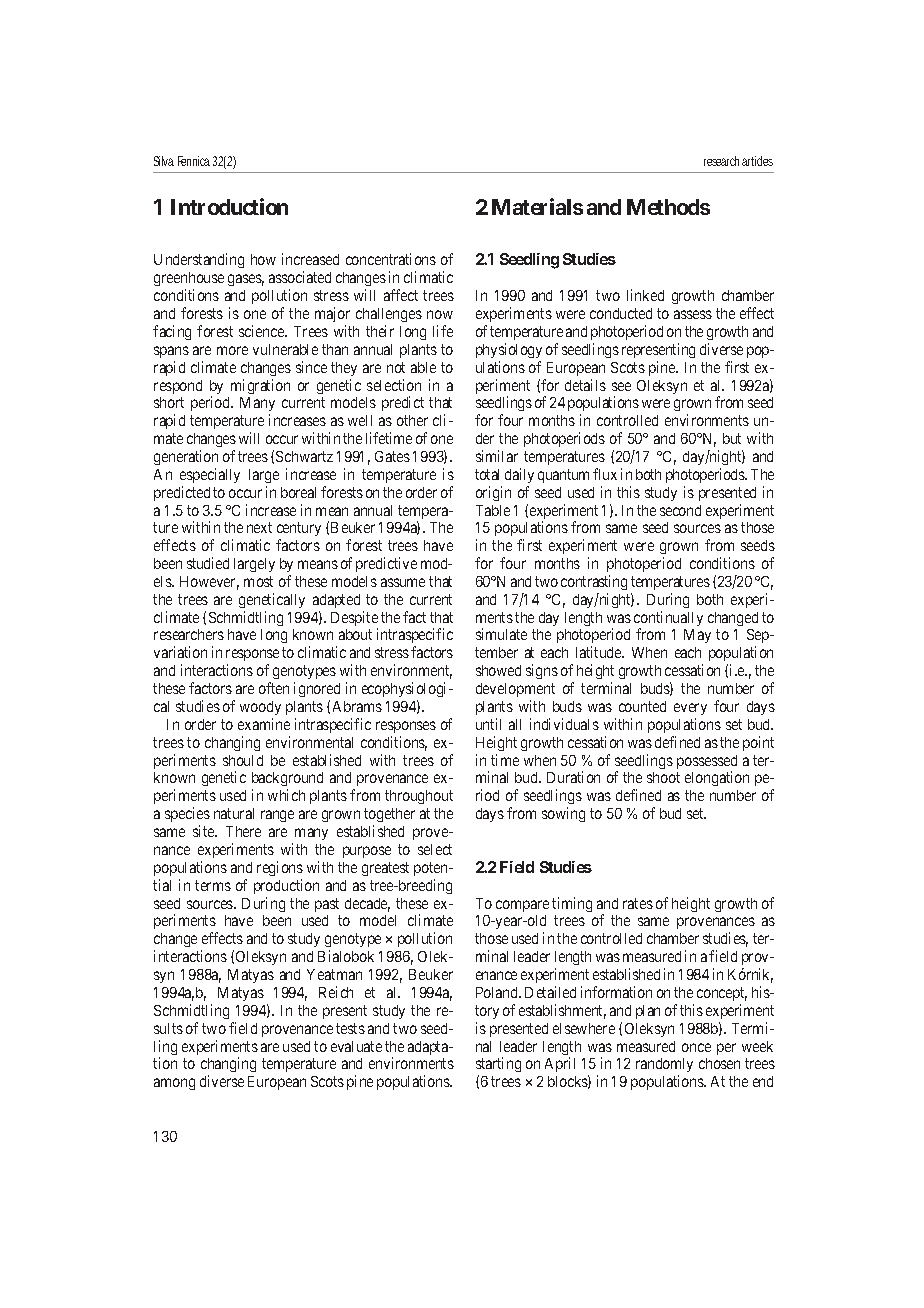 The height and width of the screenshot is (1308, 924). What do you see at coordinates (208, 563) in the screenshot?
I see `studied` at bounding box center [208, 563].
